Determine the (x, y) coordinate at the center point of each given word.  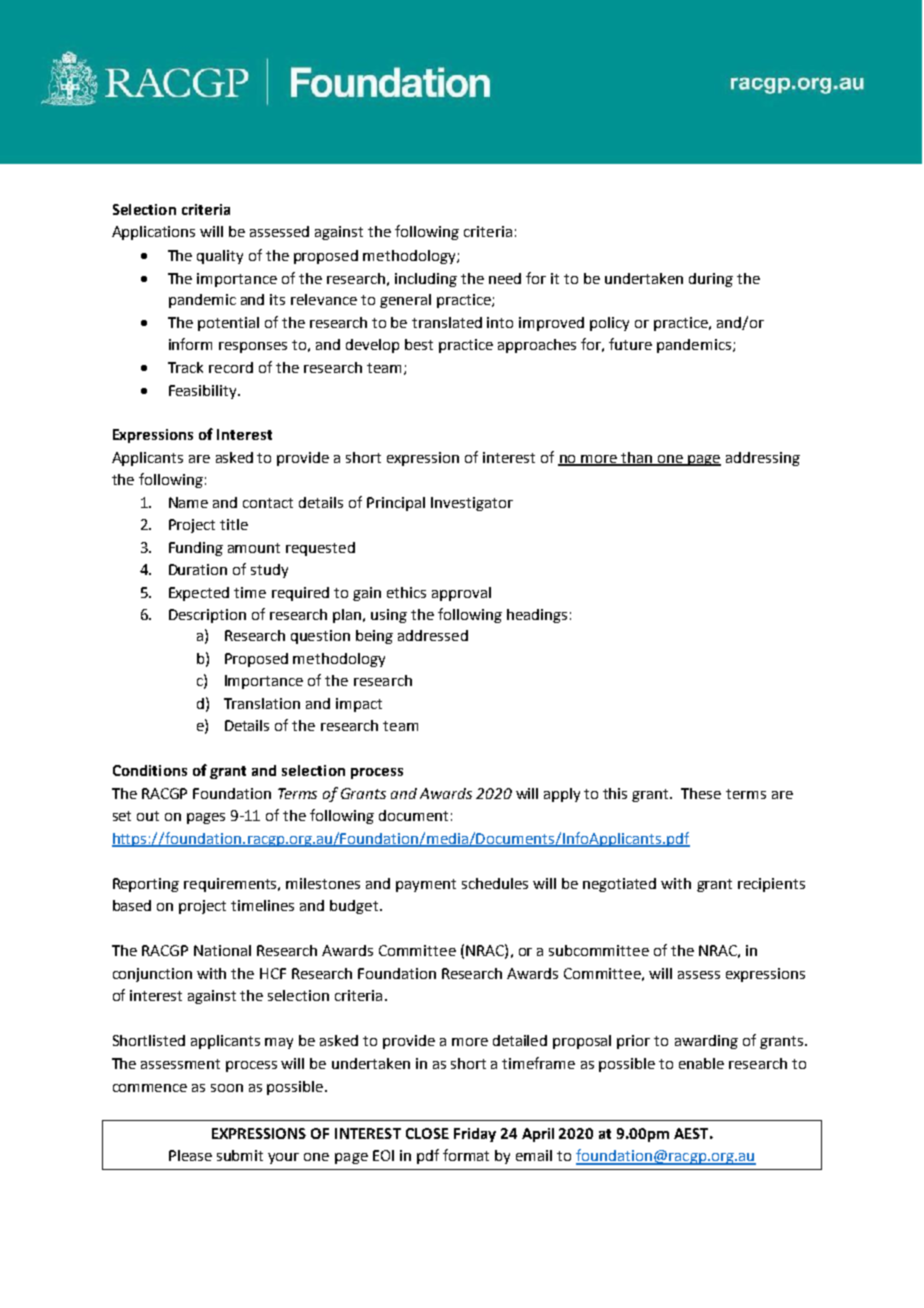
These (701, 793)
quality (220, 257)
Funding (196, 549)
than (636, 458)
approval (461, 594)
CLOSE (427, 1133)
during (711, 280)
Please (190, 1155)
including (426, 280)
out (148, 816)
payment (426, 885)
